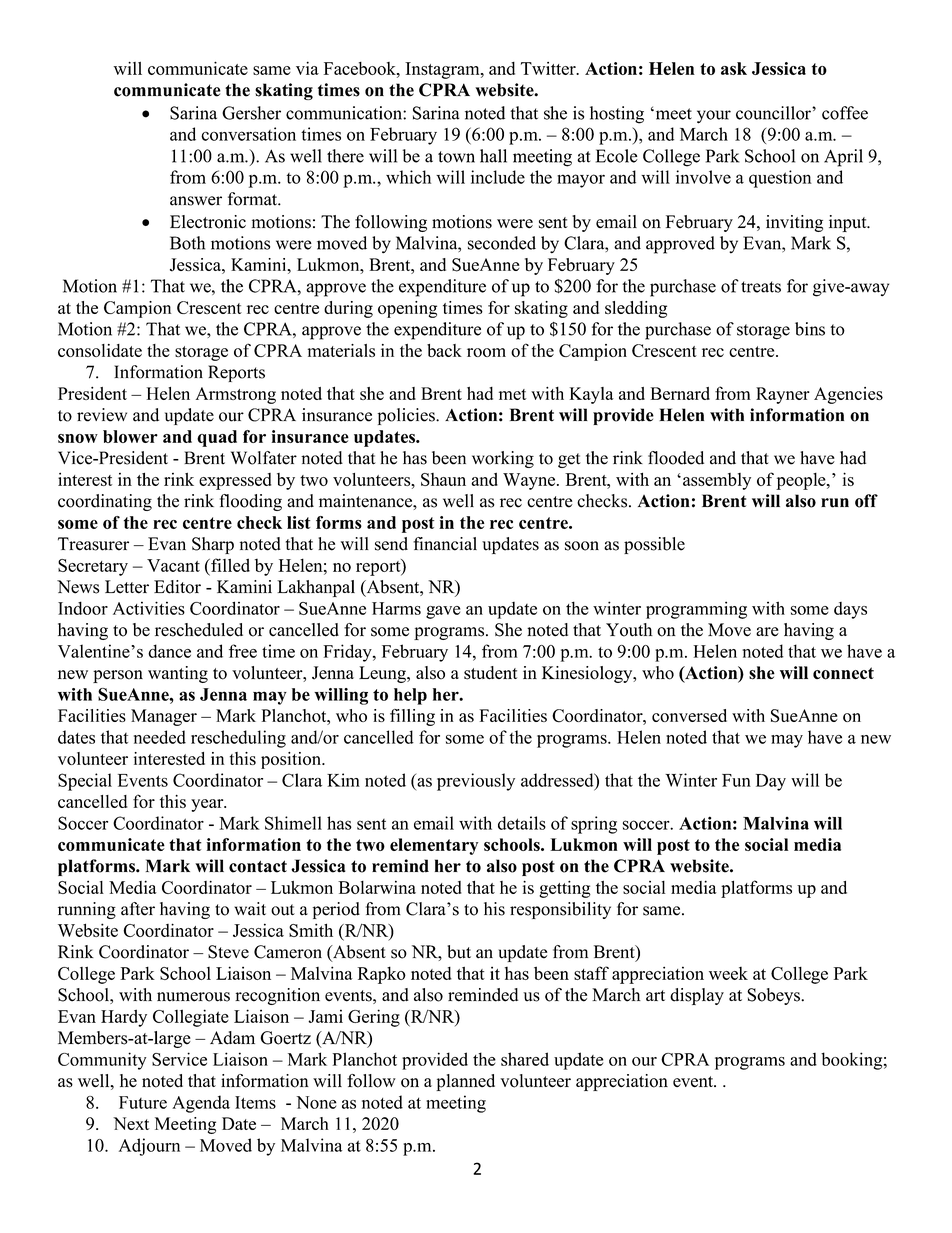 The height and width of the screenshot is (1233, 952). What do you see at coordinates (503, 459) in the screenshot?
I see `working` at bounding box center [503, 459].
